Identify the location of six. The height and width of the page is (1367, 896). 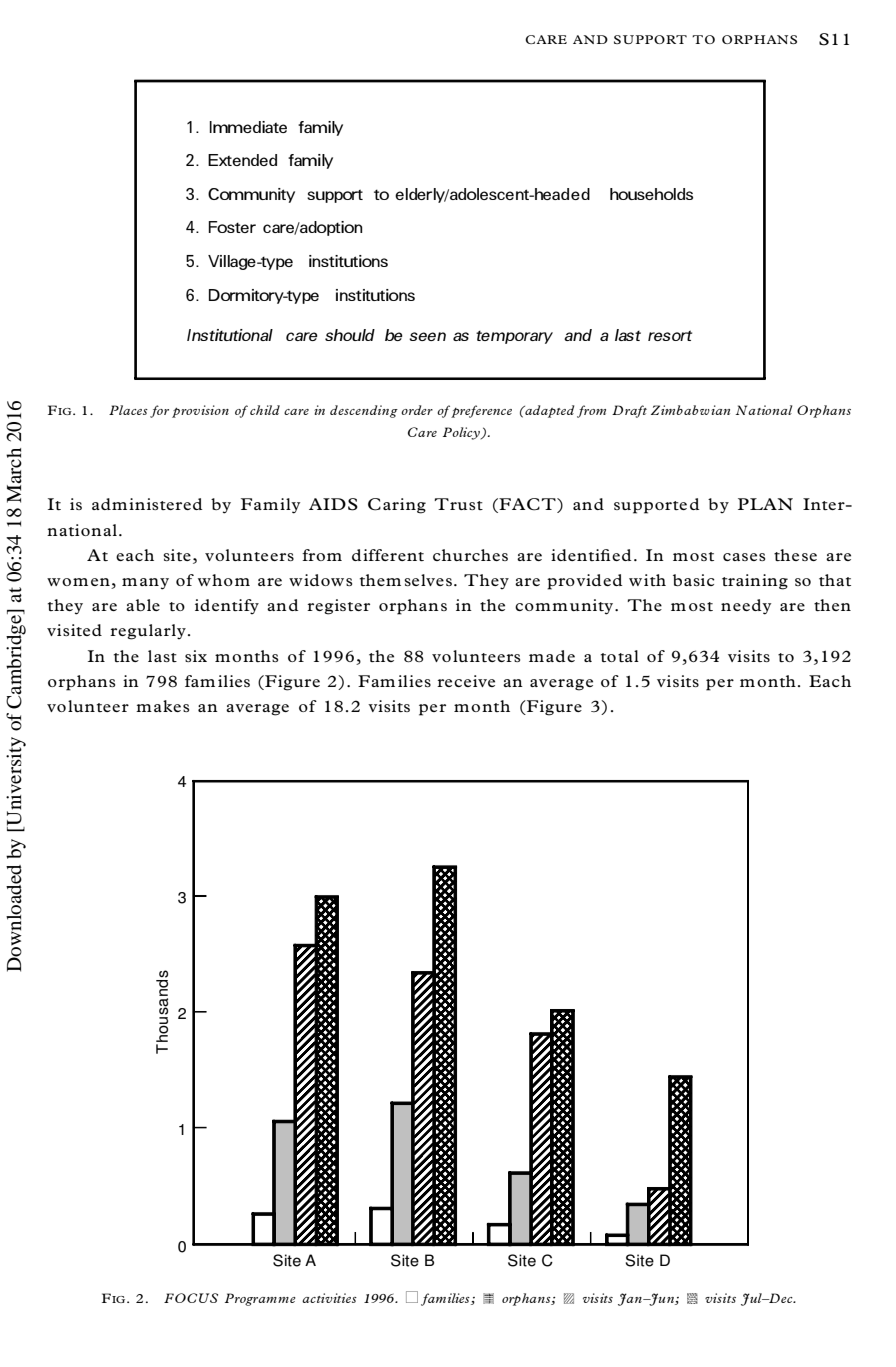
(196, 656).
